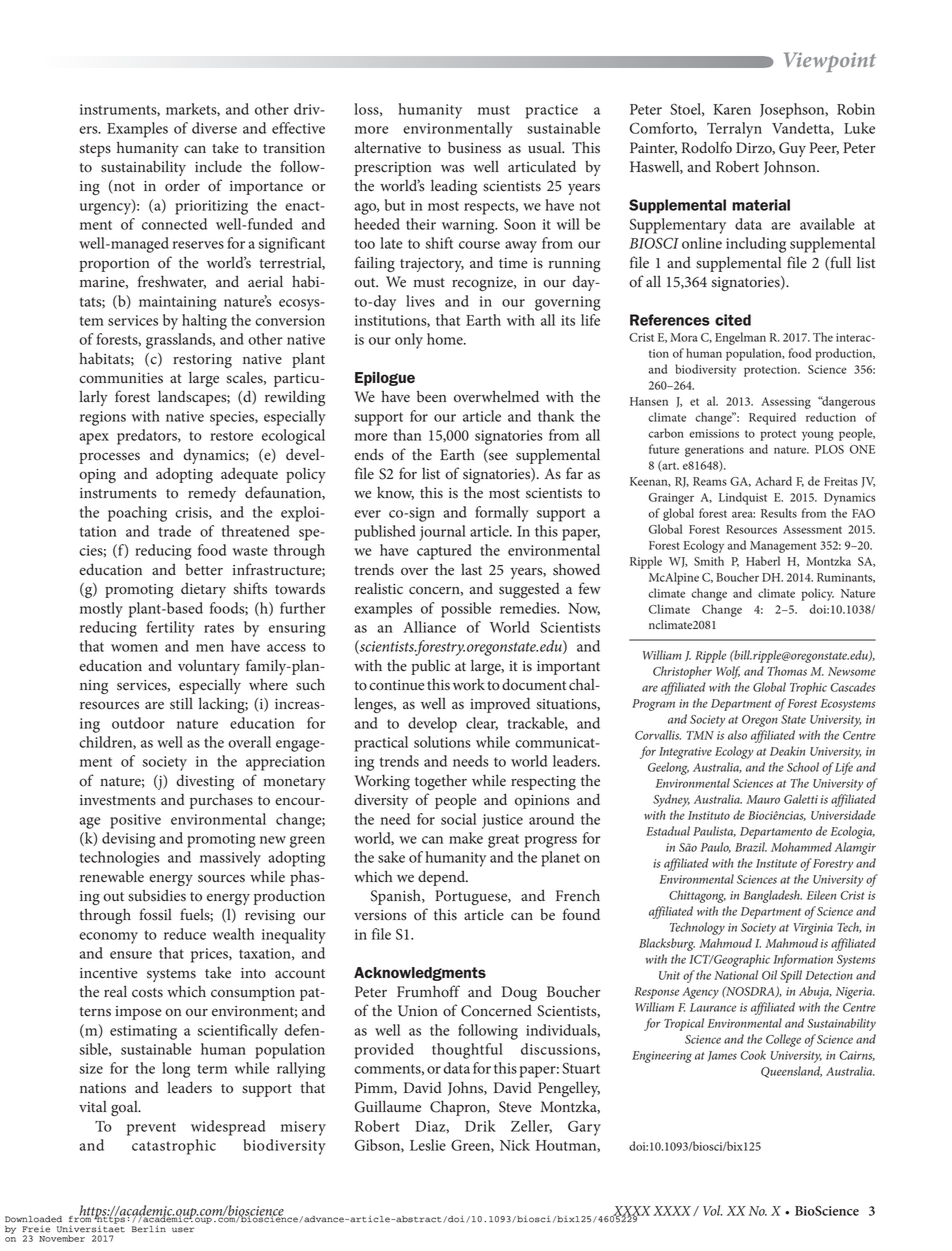 The height and width of the image is (1251, 952). Describe the element at coordinates (430, 667) in the image. I see `public` at that location.
